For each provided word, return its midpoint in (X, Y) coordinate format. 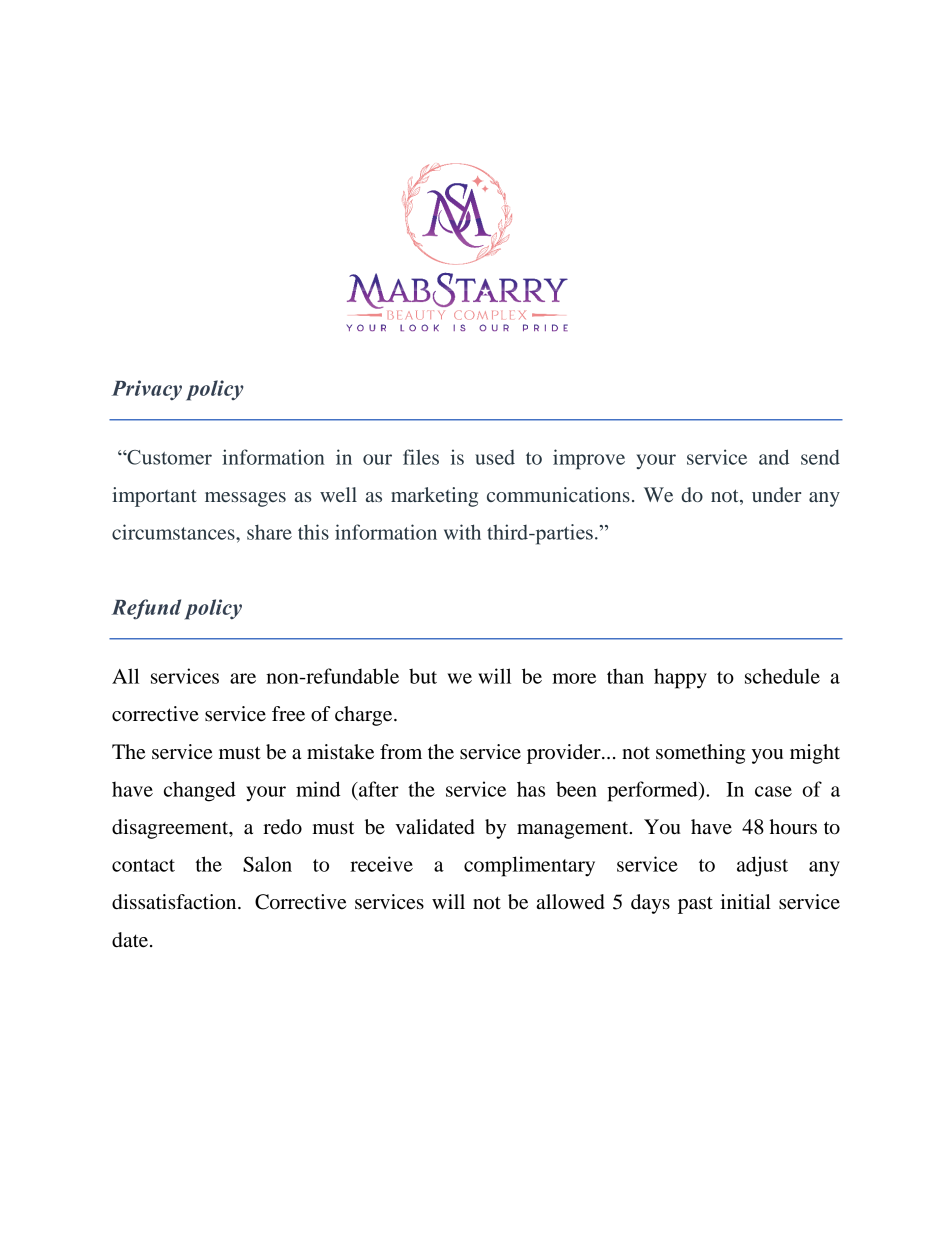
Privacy (147, 390)
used (495, 457)
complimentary (529, 866)
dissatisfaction (175, 902)
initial (745, 901)
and (774, 457)
